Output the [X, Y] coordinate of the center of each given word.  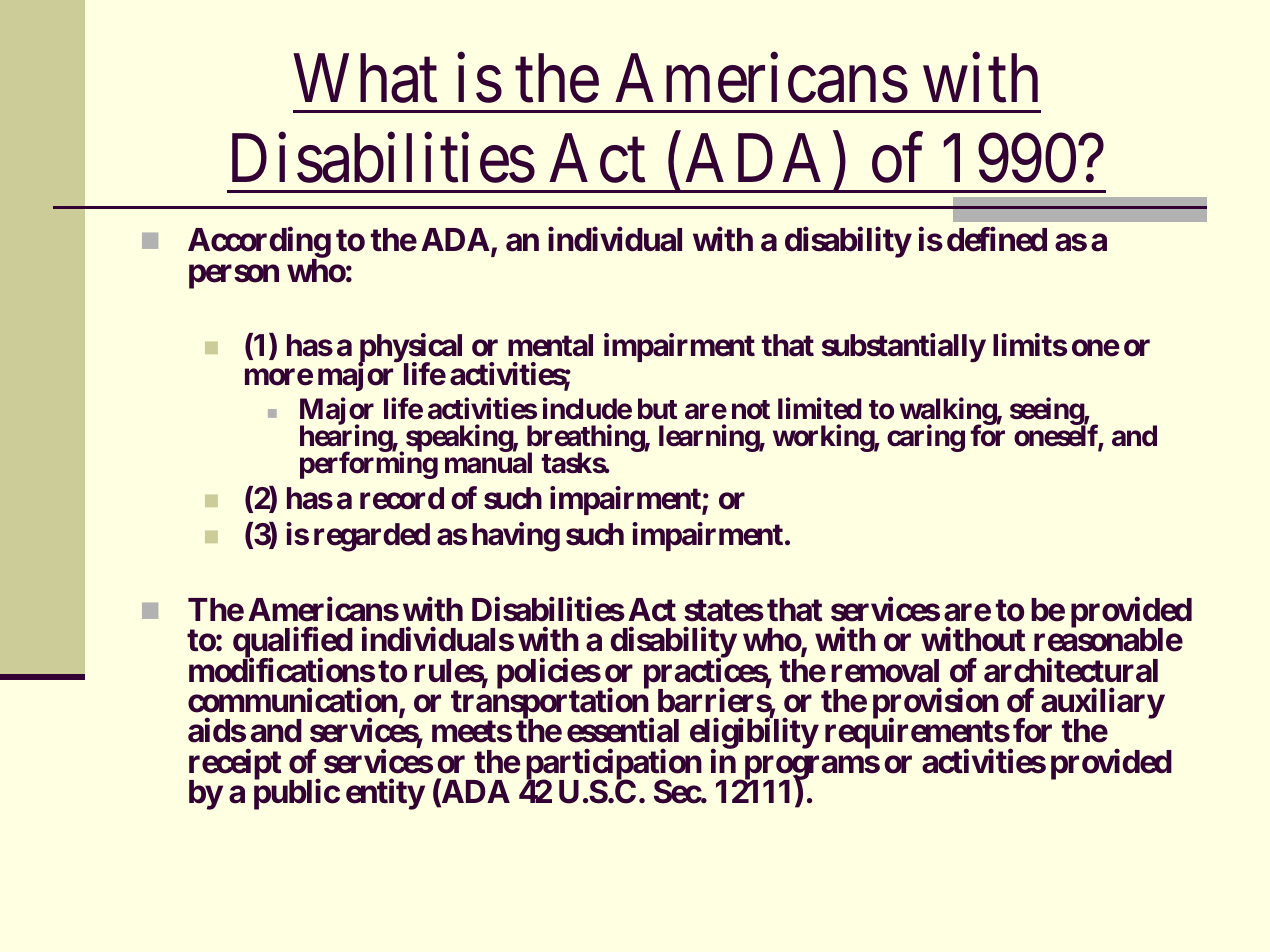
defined [997, 239]
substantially [904, 347]
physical [410, 349]
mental [550, 345]
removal [885, 671]
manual [488, 463]
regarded [372, 537]
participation [614, 765]
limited [820, 409]
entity [385, 794]
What [365, 78]
